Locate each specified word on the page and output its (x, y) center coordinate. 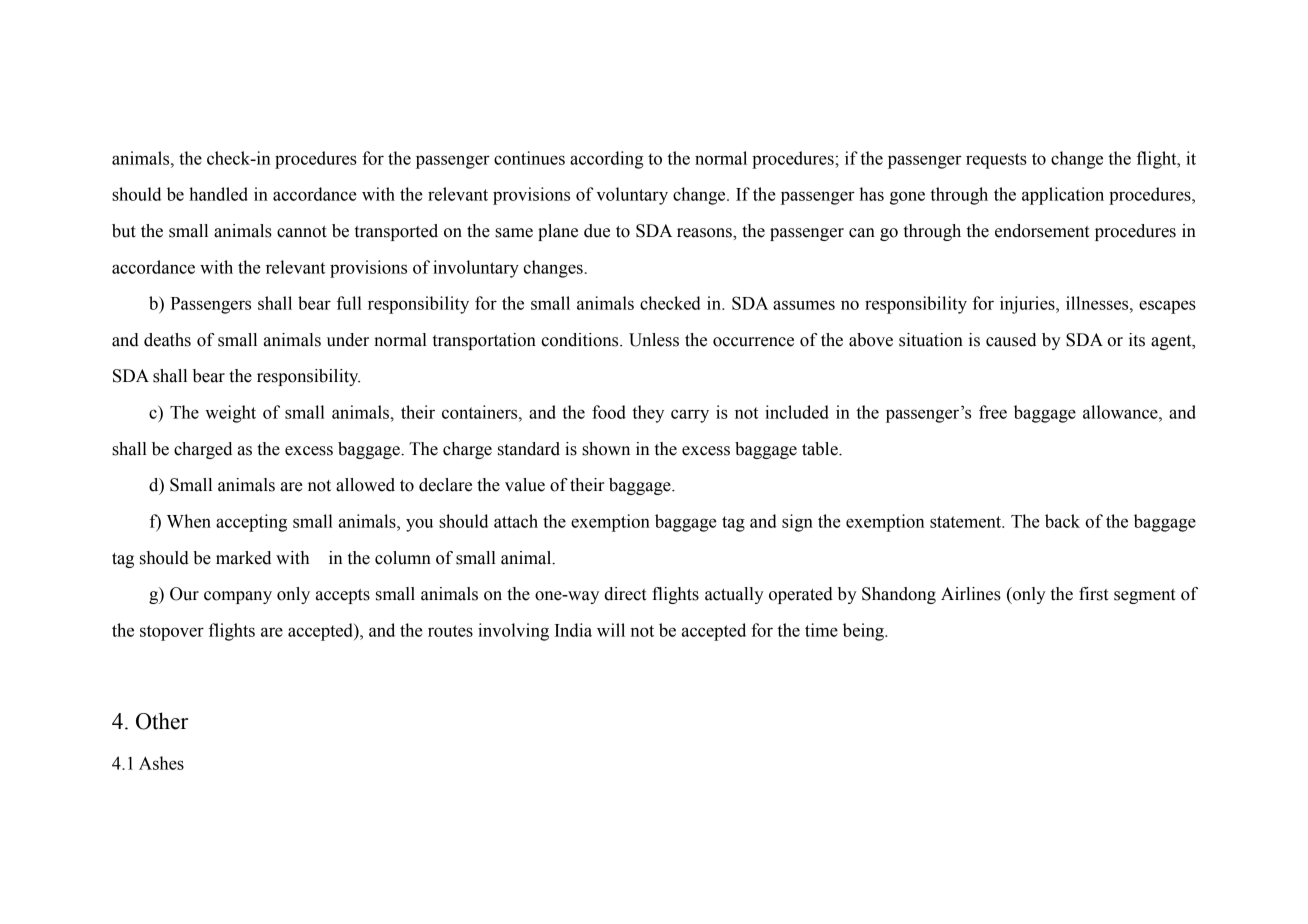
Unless (654, 340)
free (993, 412)
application (1063, 196)
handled (218, 194)
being (864, 632)
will (611, 630)
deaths (167, 340)
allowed (365, 485)
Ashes (161, 763)
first (1093, 594)
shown (606, 449)
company (238, 597)
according (606, 160)
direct (625, 594)
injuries (1028, 305)
